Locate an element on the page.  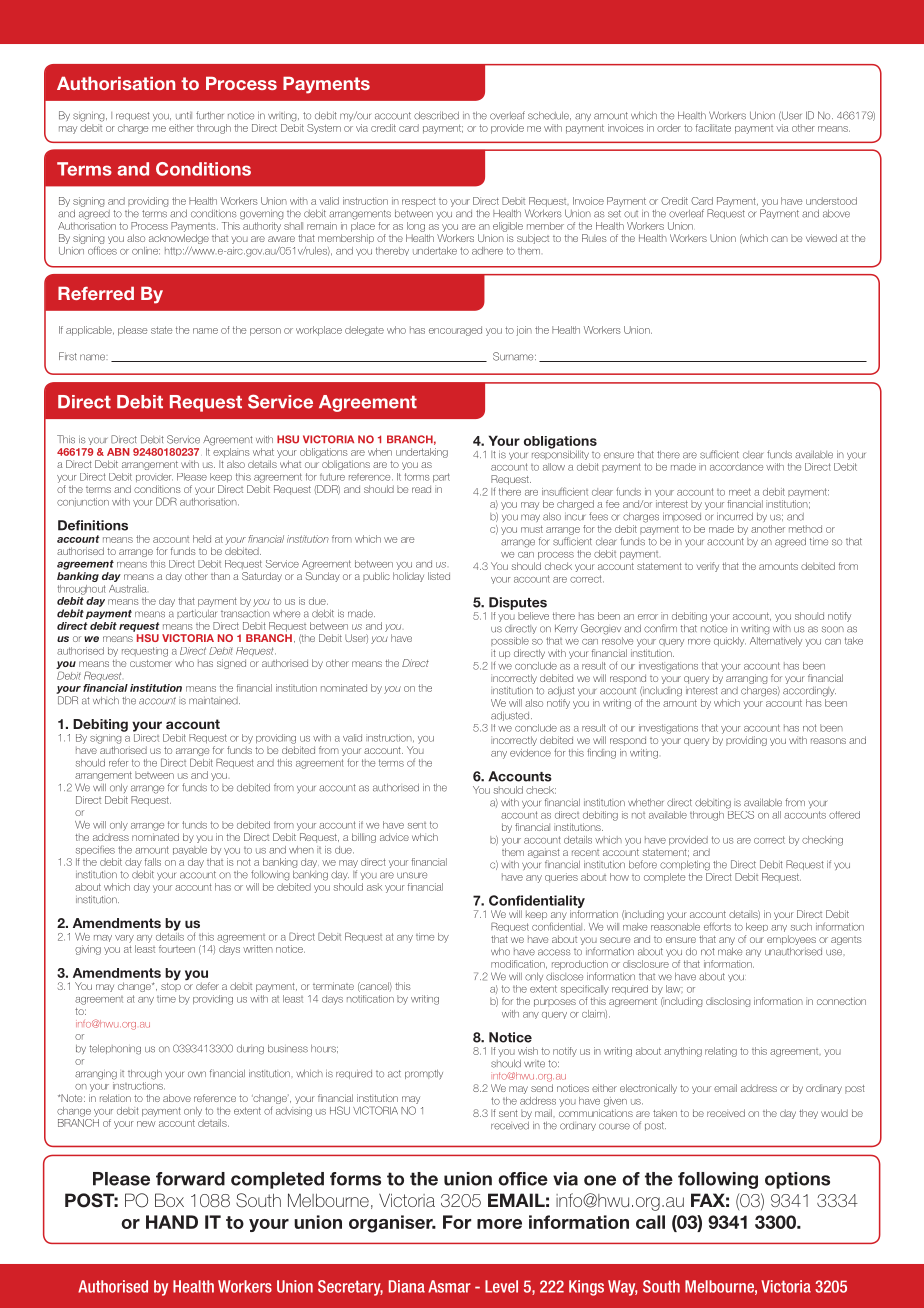
undertaking is located at coordinates (422, 453).
